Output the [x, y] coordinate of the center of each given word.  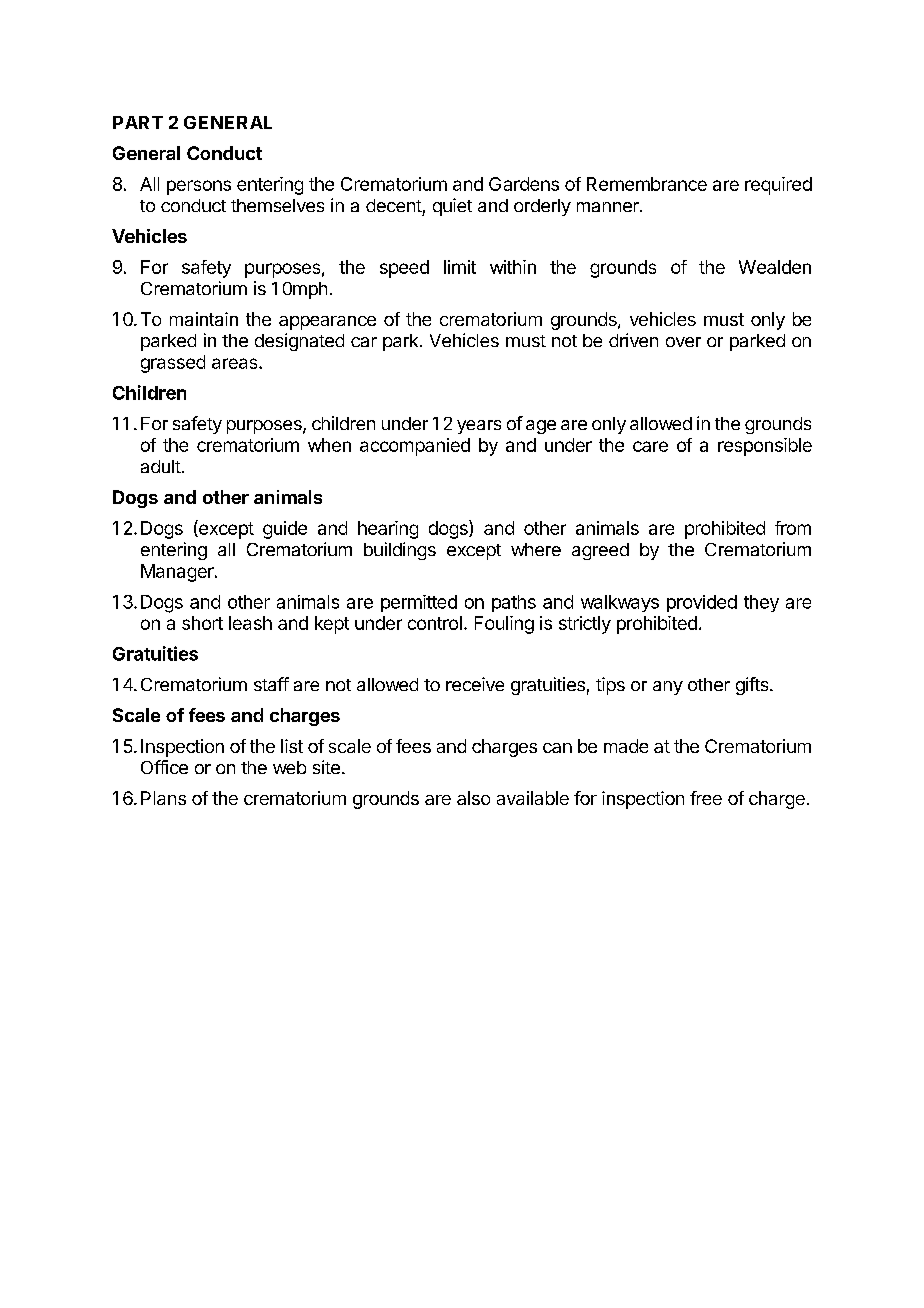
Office [164, 767]
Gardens [524, 184]
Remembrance [647, 184]
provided [702, 603]
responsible [765, 447]
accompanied [415, 447]
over [683, 342]
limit [460, 267]
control [435, 623]
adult [161, 466]
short [202, 623]
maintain [204, 319]
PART [138, 122]
